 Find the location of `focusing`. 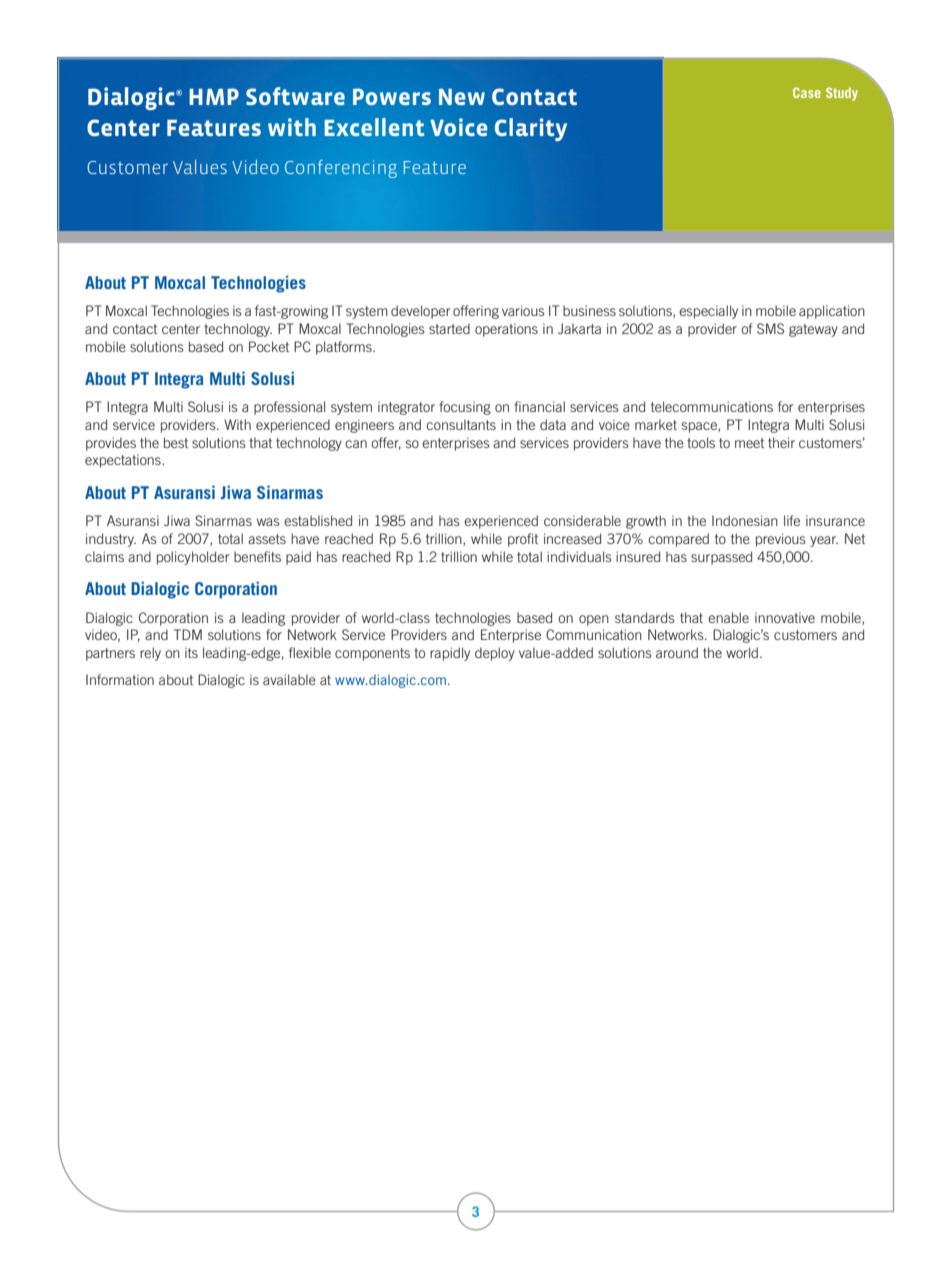

focusing is located at coordinates (465, 408).
